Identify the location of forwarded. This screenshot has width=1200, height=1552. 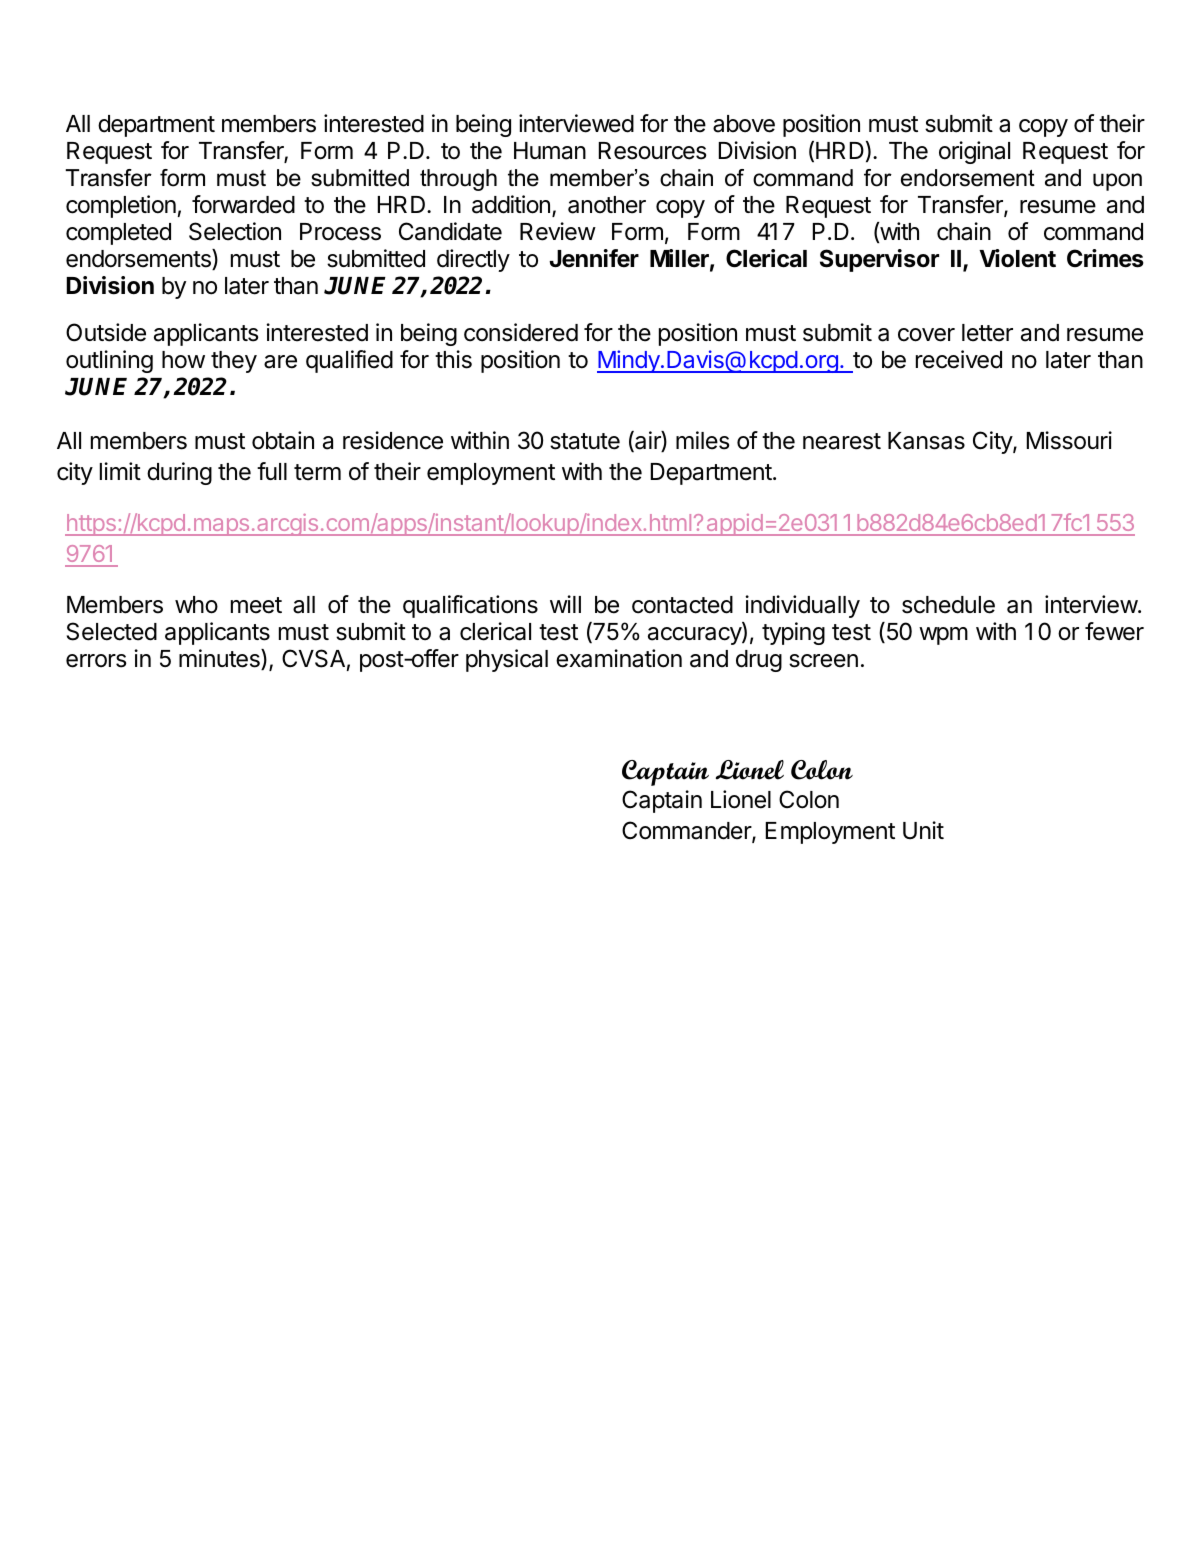
(243, 204).
